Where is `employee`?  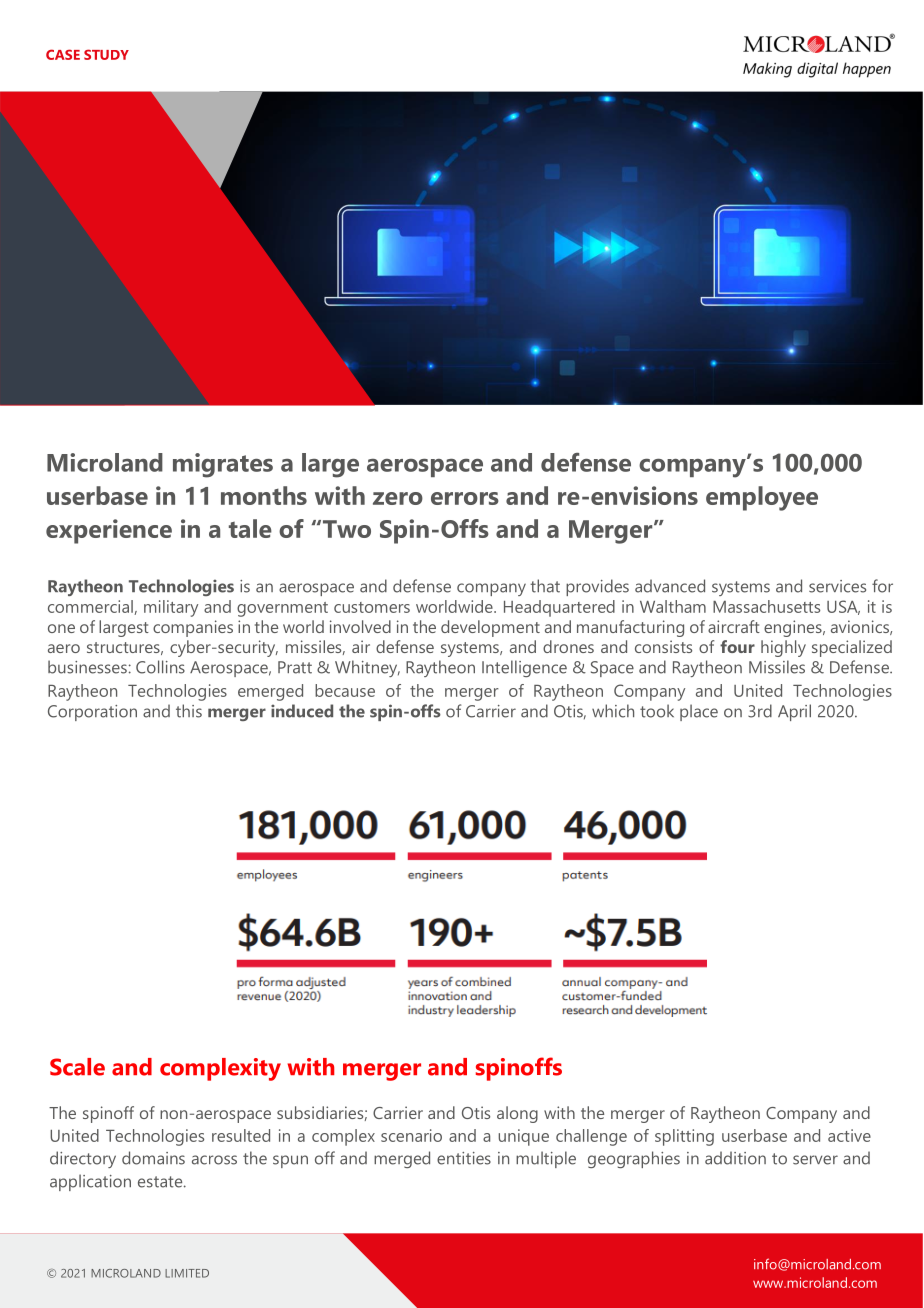
employee is located at coordinates (762, 498).
